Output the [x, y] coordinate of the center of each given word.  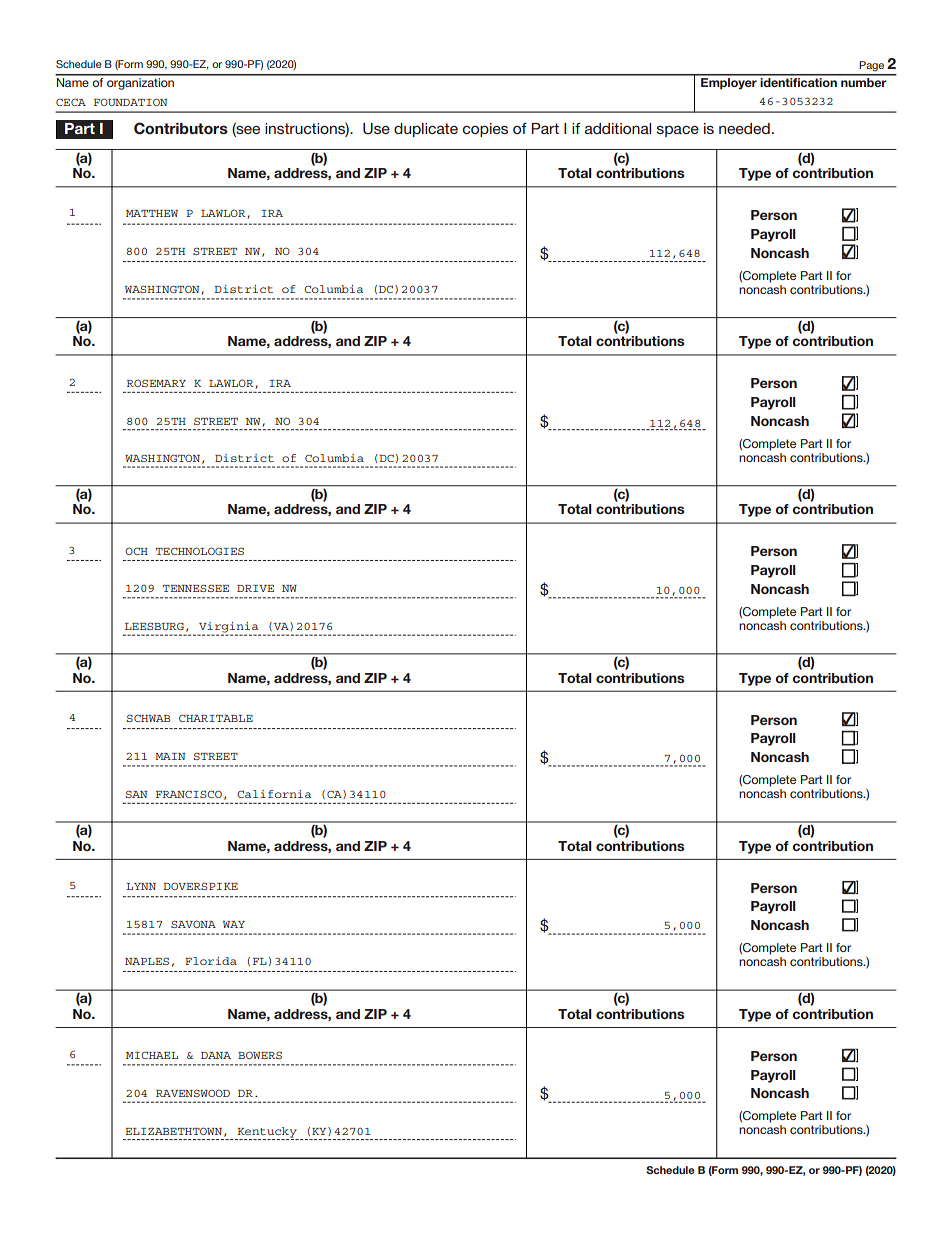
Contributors [181, 128]
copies [485, 130]
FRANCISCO [189, 794]
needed [744, 128]
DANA [216, 1055]
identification [799, 81]
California [274, 794]
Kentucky [267, 1132]
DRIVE [255, 588]
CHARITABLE [216, 718]
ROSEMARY [156, 383]
